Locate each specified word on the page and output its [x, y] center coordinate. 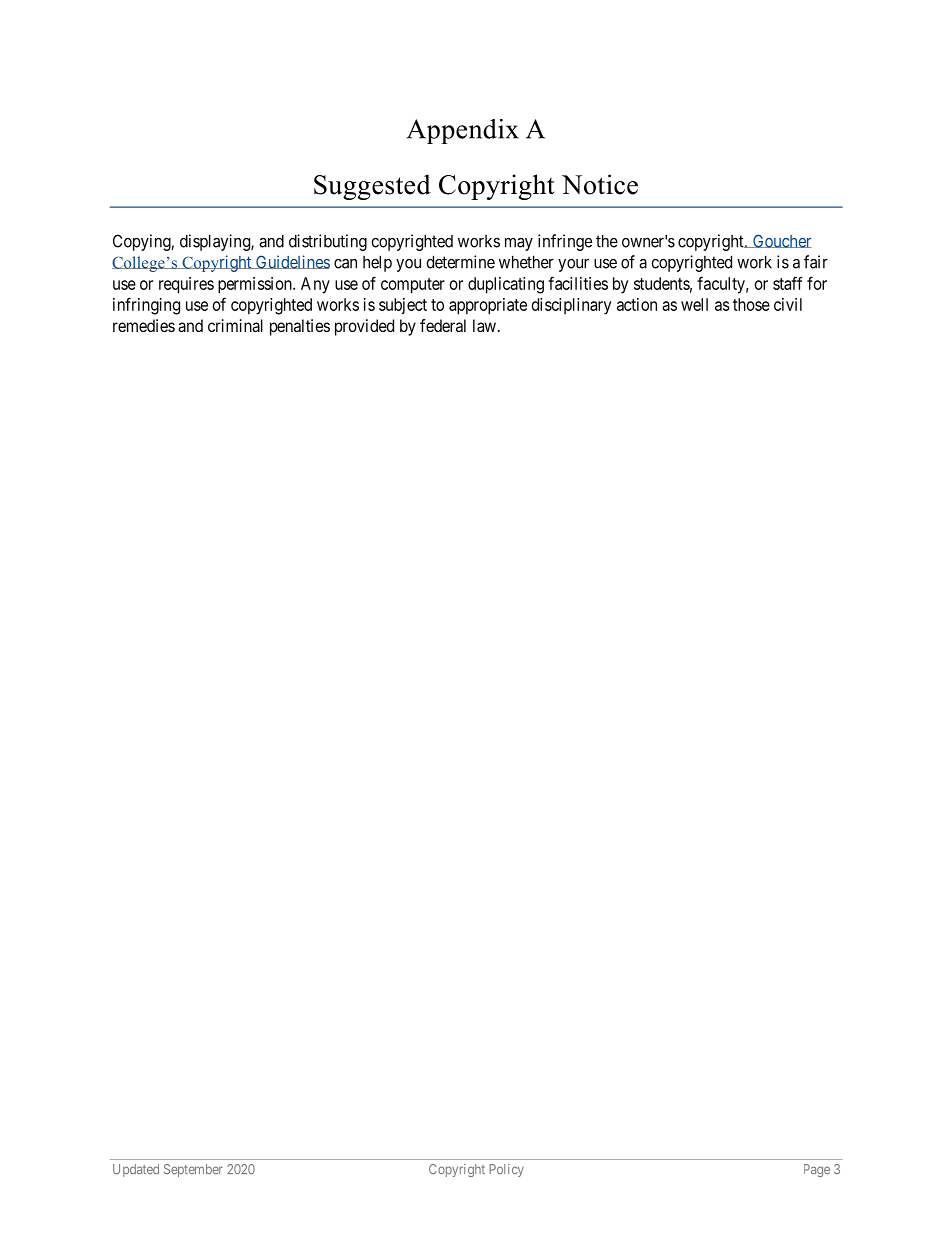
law [484, 325]
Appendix [463, 131]
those [751, 304]
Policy [506, 1170]
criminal [235, 325]
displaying [216, 242]
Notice [600, 184]
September [193, 1170]
